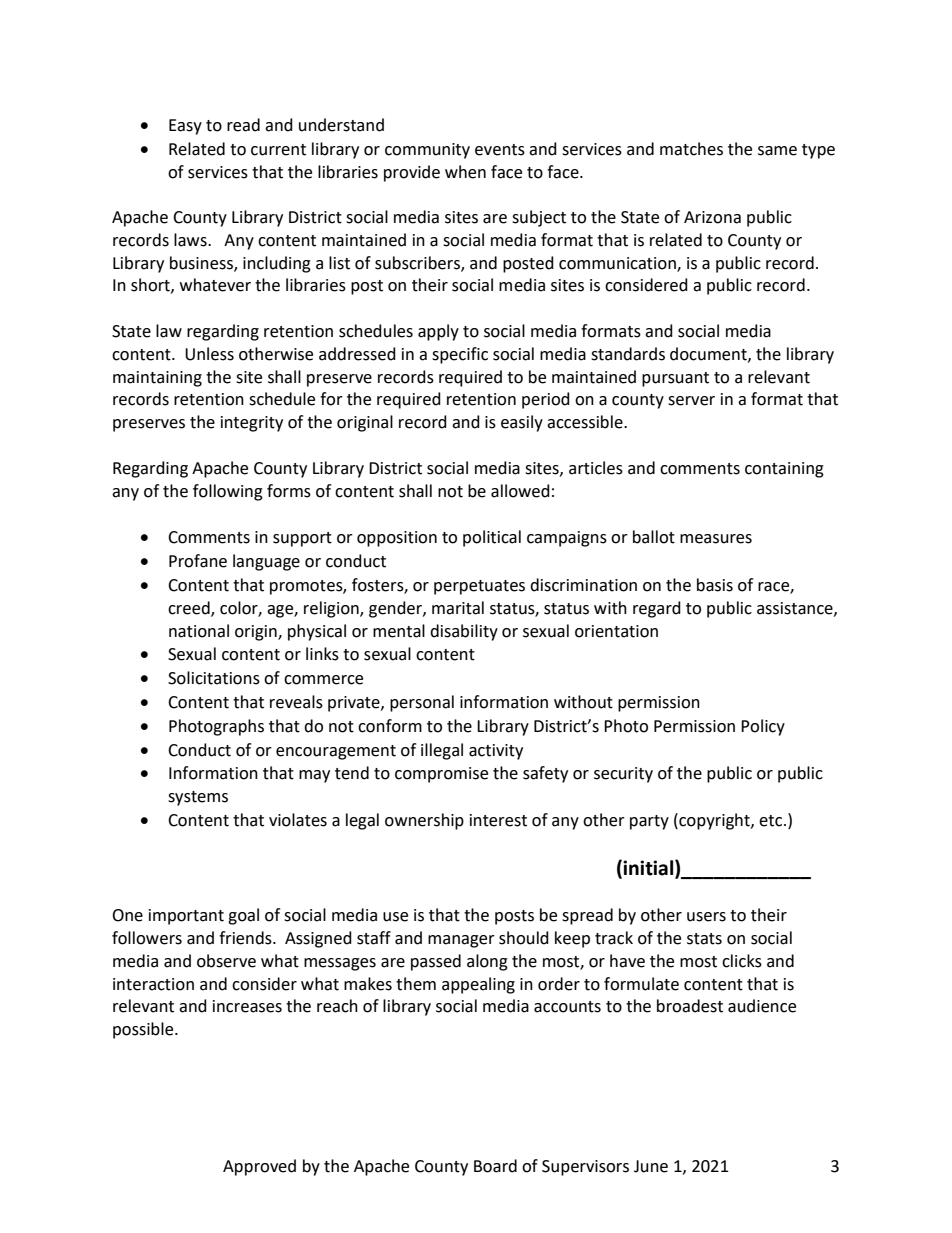  What do you see at coordinates (186, 917) in the screenshot?
I see `important` at bounding box center [186, 917].
